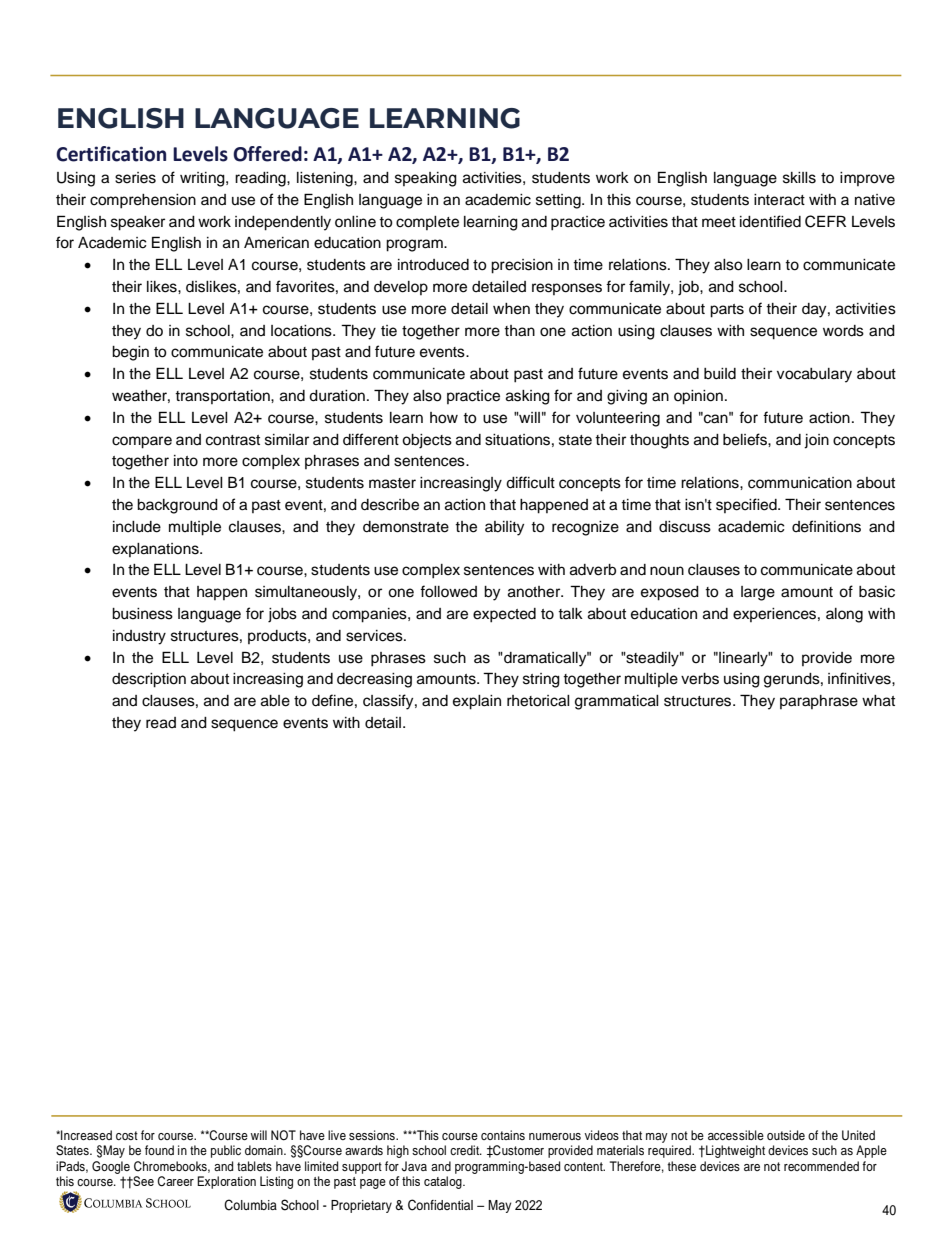 Image resolution: width=952 pixels, height=1233 pixels. What do you see at coordinates (821, 1166) in the image?
I see `recommended` at bounding box center [821, 1166].
